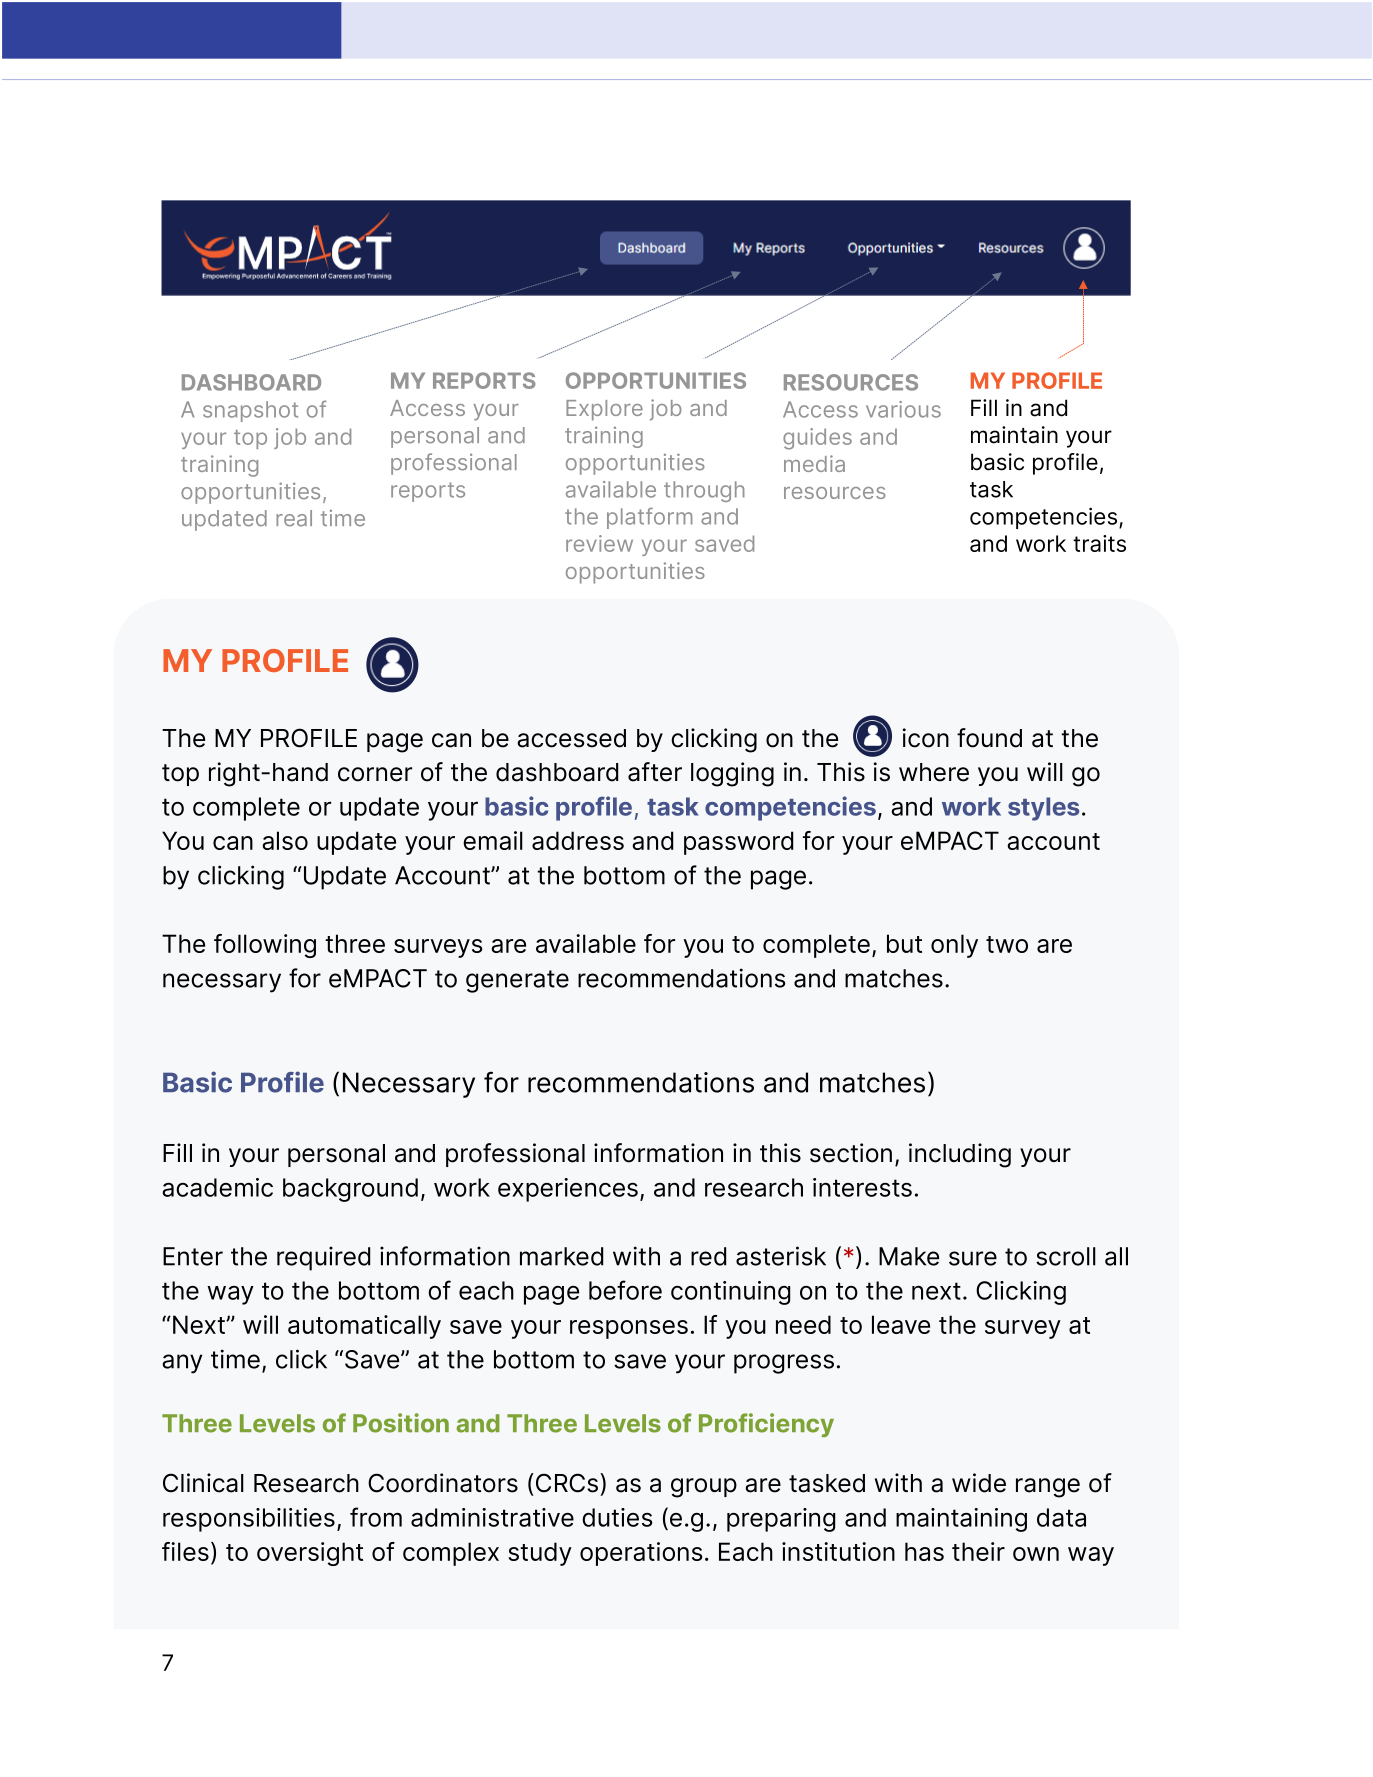 This screenshot has height=1777, width=1373. What do you see at coordinates (903, 409) in the screenshot?
I see `various` at bounding box center [903, 409].
